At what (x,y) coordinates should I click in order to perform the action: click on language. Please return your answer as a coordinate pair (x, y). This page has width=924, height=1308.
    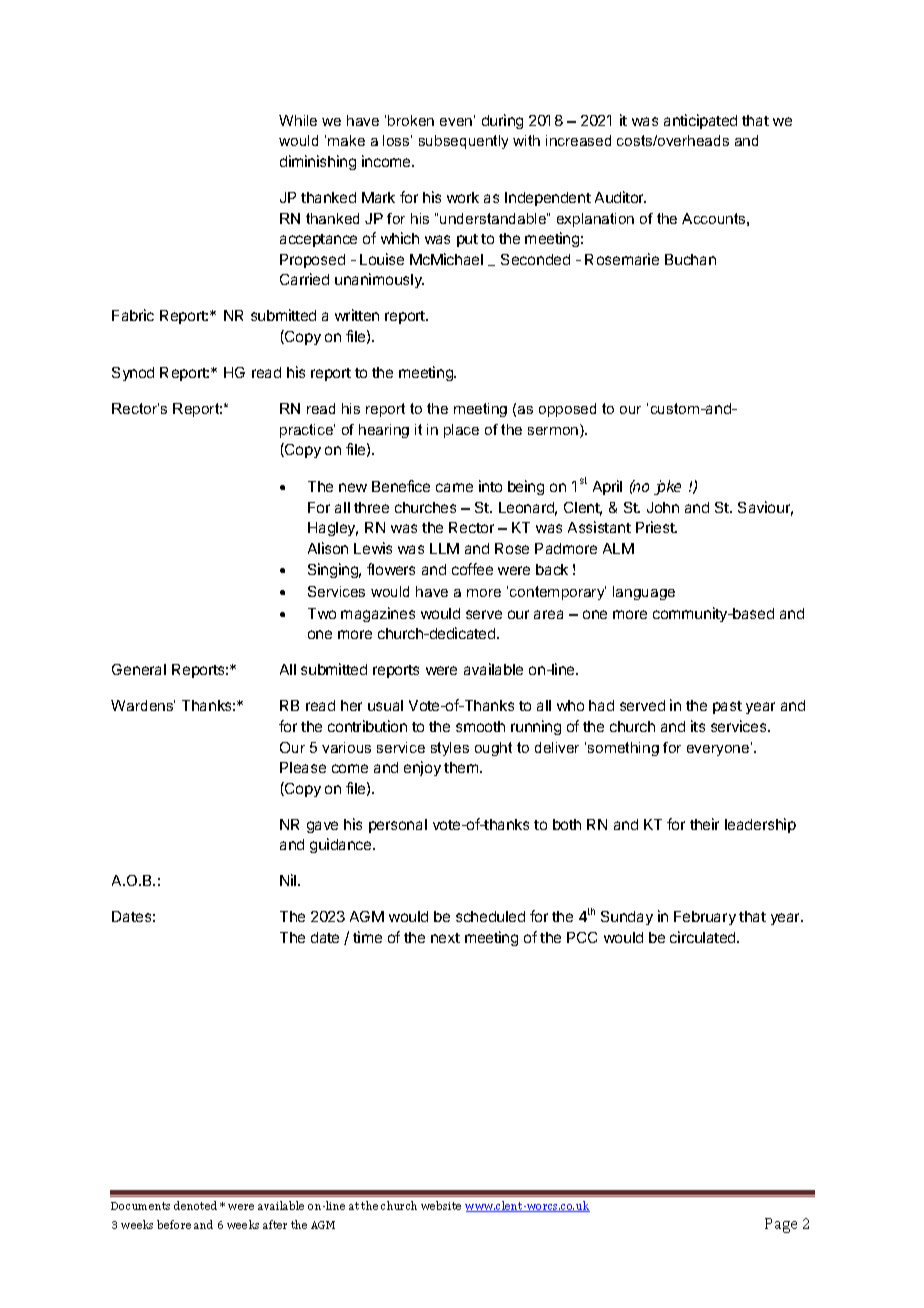
    Looking at the image, I should click on (644, 593).
